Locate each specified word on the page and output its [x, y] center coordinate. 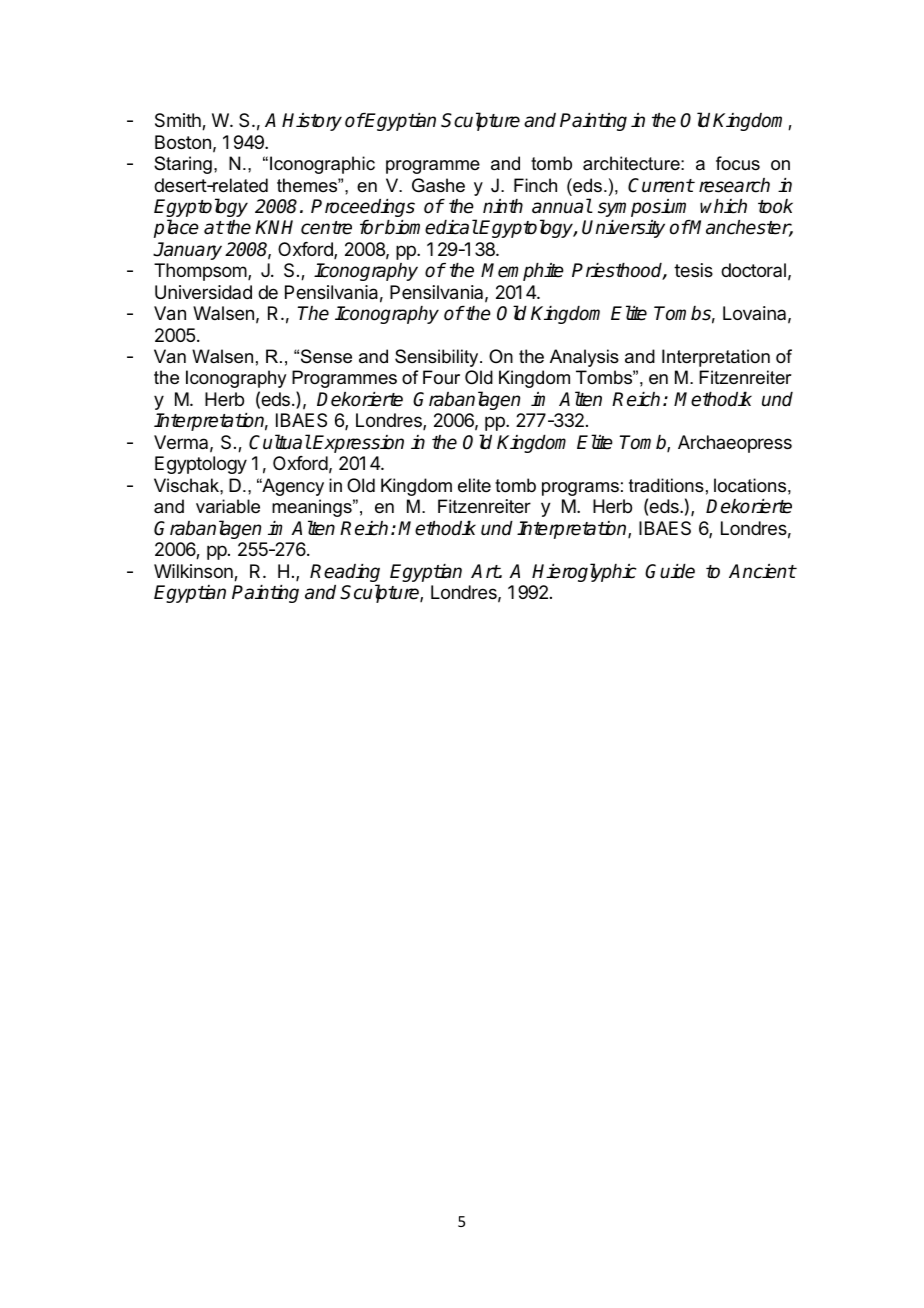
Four [441, 377]
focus [738, 163]
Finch [535, 185]
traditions [666, 485]
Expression [358, 444]
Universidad [203, 292]
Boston [183, 142]
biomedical [430, 227]
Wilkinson [194, 572]
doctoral [753, 270]
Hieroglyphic [584, 572]
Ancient [762, 571]
